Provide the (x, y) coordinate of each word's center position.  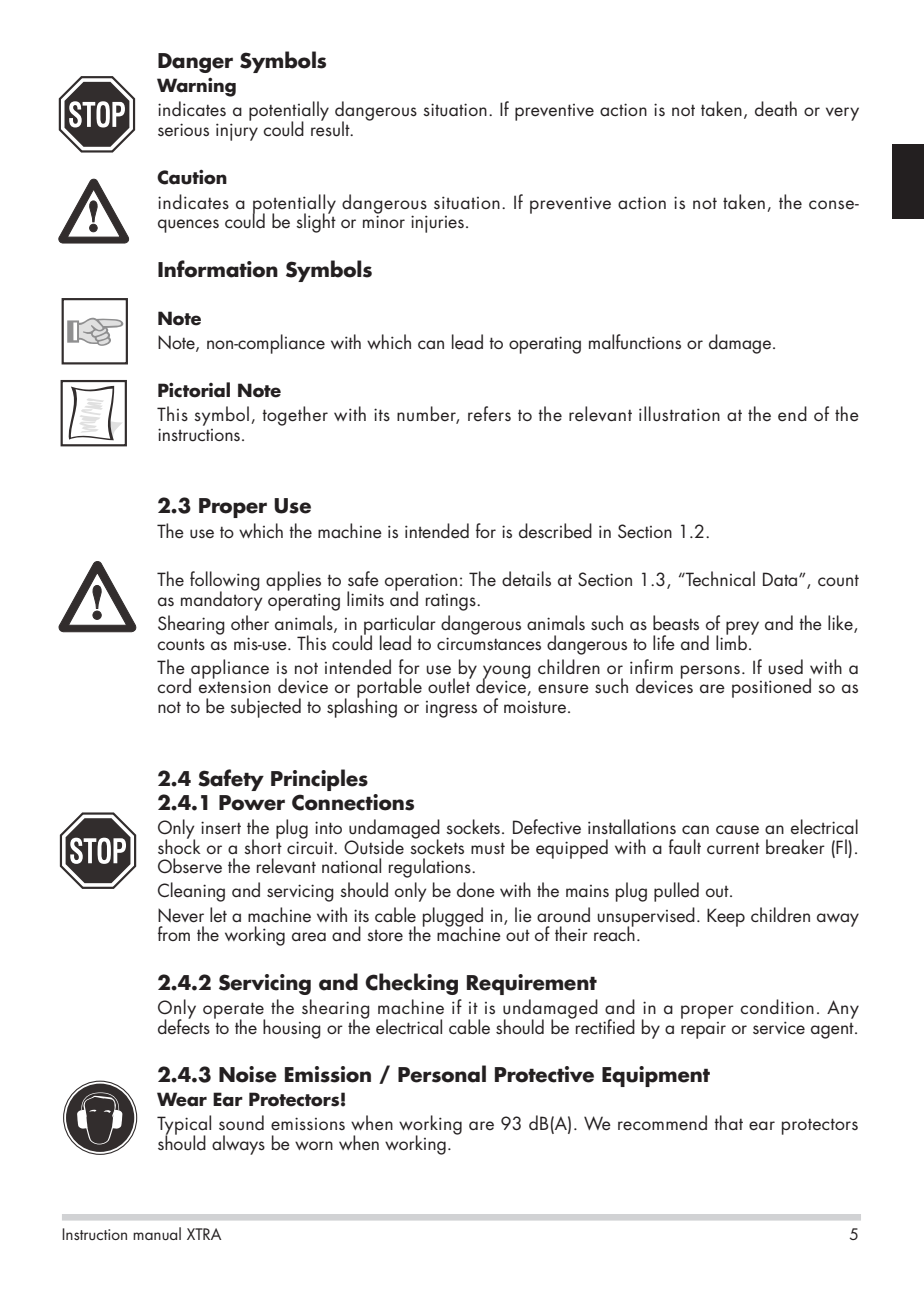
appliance (229, 670)
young (507, 673)
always (238, 1145)
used (785, 667)
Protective (544, 1074)
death (776, 109)
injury (237, 132)
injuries (437, 224)
